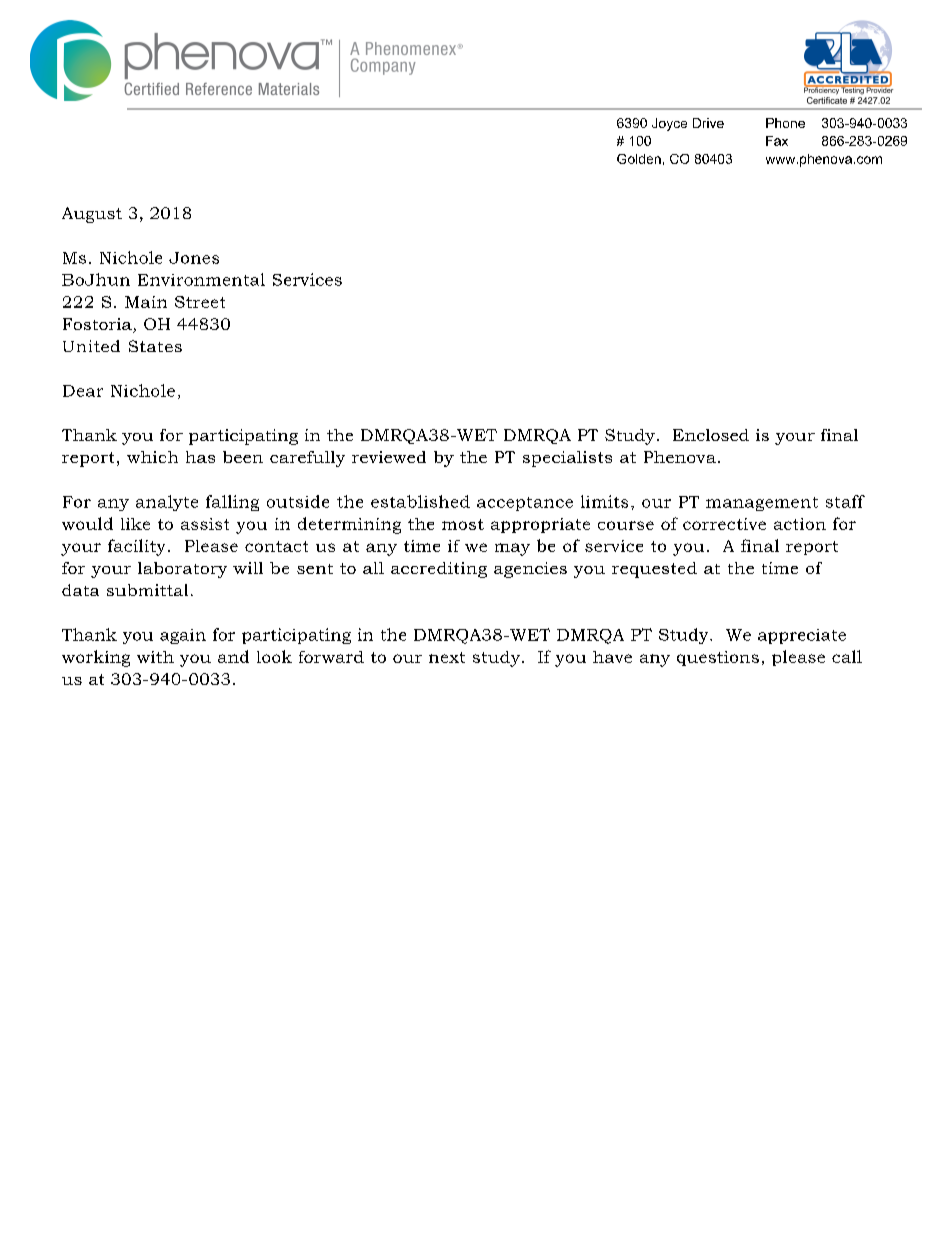 The width and height of the screenshot is (952, 1233). I want to click on Main, so click(146, 302).
